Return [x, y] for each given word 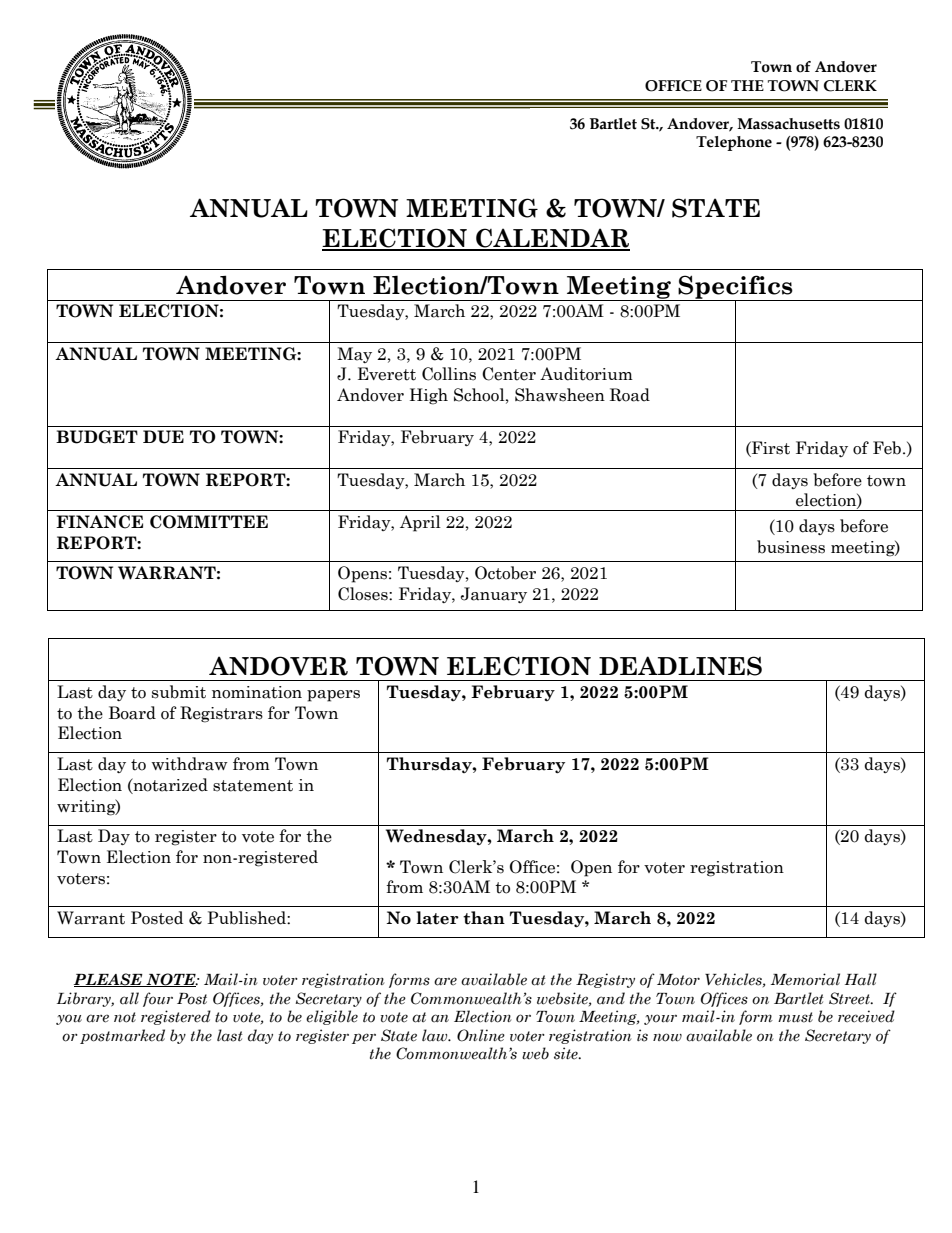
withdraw [190, 764]
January [494, 595]
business [791, 547]
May [354, 355]
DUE [163, 437]
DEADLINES [680, 666]
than [484, 918]
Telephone [734, 143]
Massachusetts [788, 124]
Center [509, 374]
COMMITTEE [209, 522]
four [158, 999]
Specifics [736, 288]
